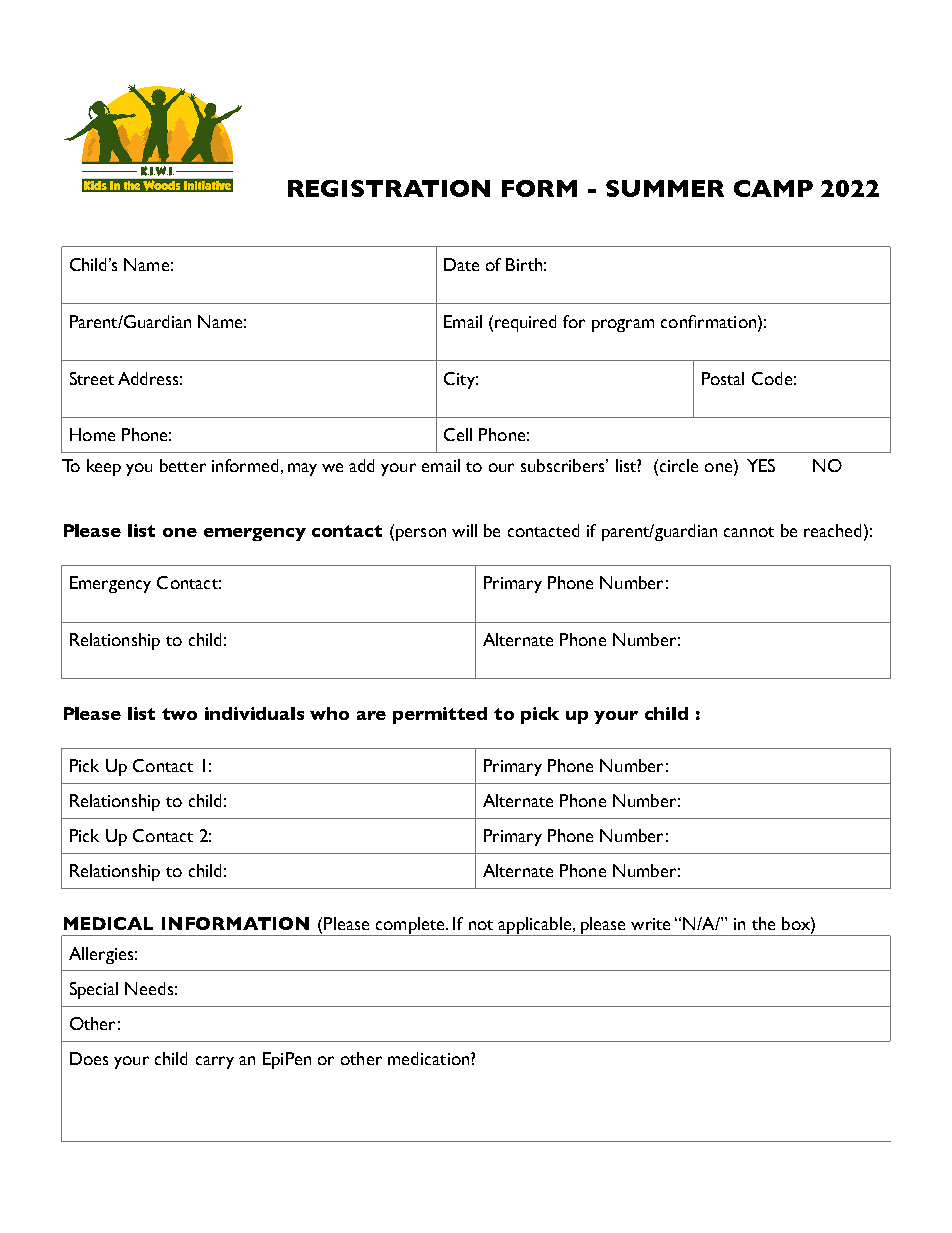  I want to click on carry, so click(215, 1062).
